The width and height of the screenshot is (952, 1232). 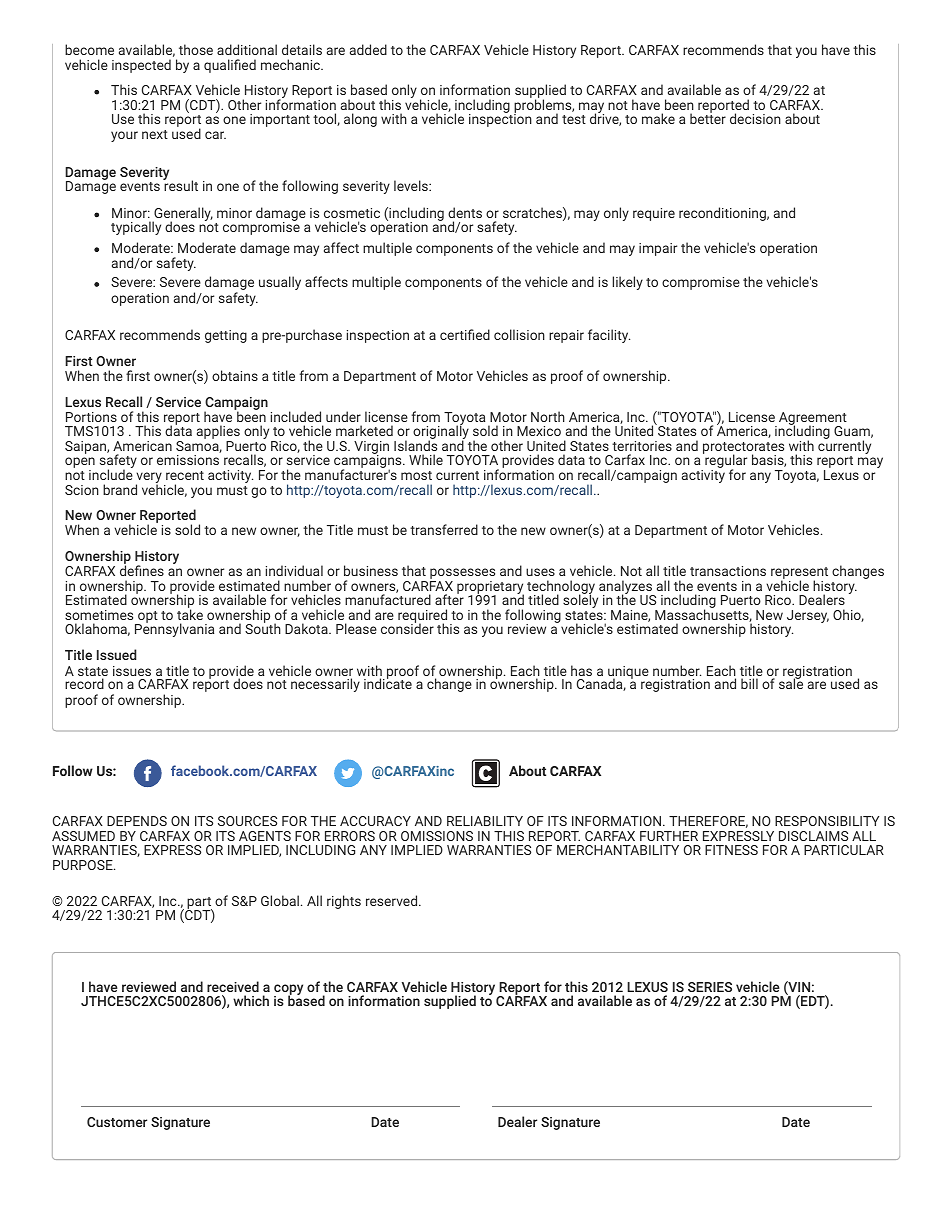 What do you see at coordinates (462, 575) in the screenshot?
I see `possesses` at bounding box center [462, 575].
